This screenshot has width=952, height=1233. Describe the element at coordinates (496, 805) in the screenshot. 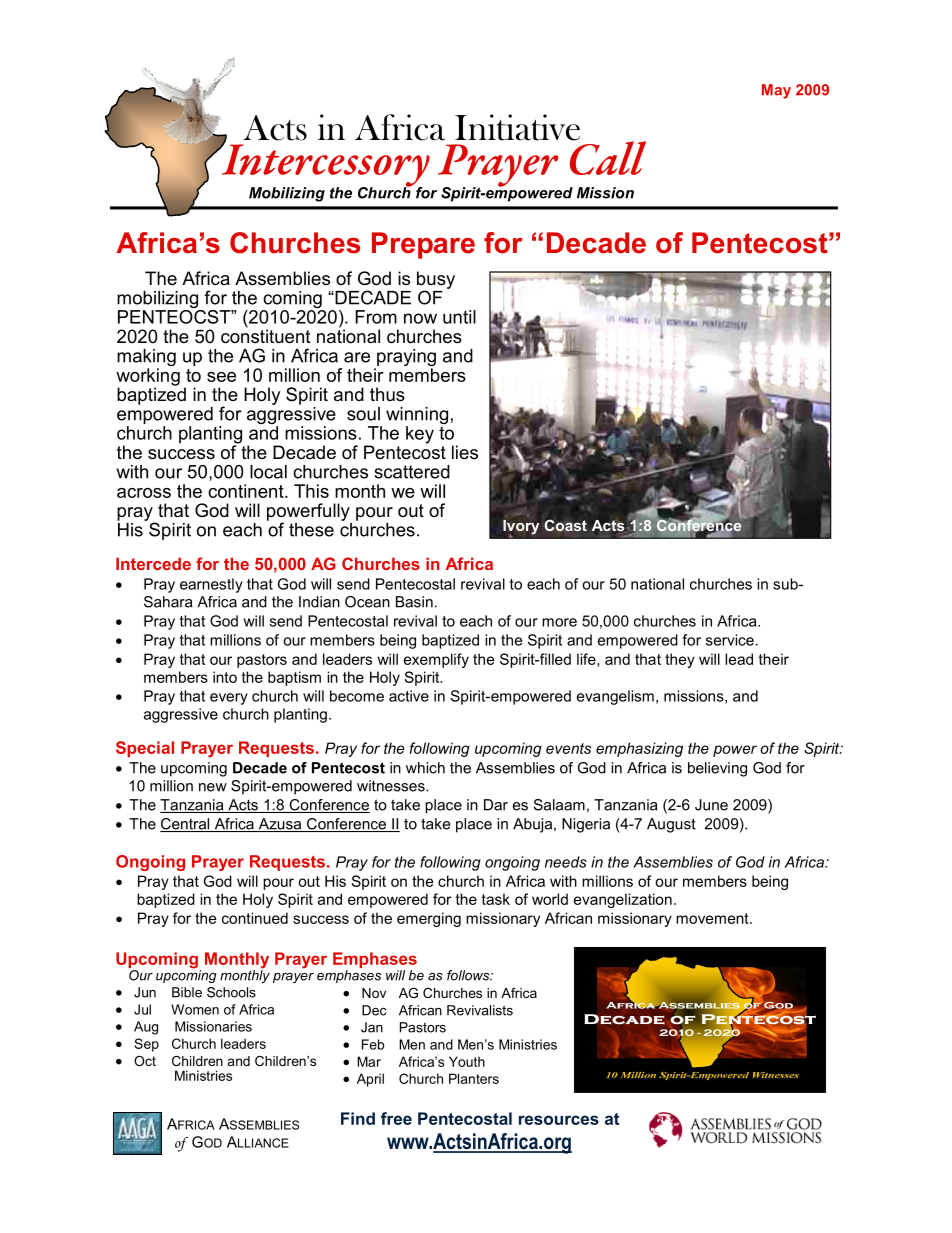

I see `Dar` at that location.
